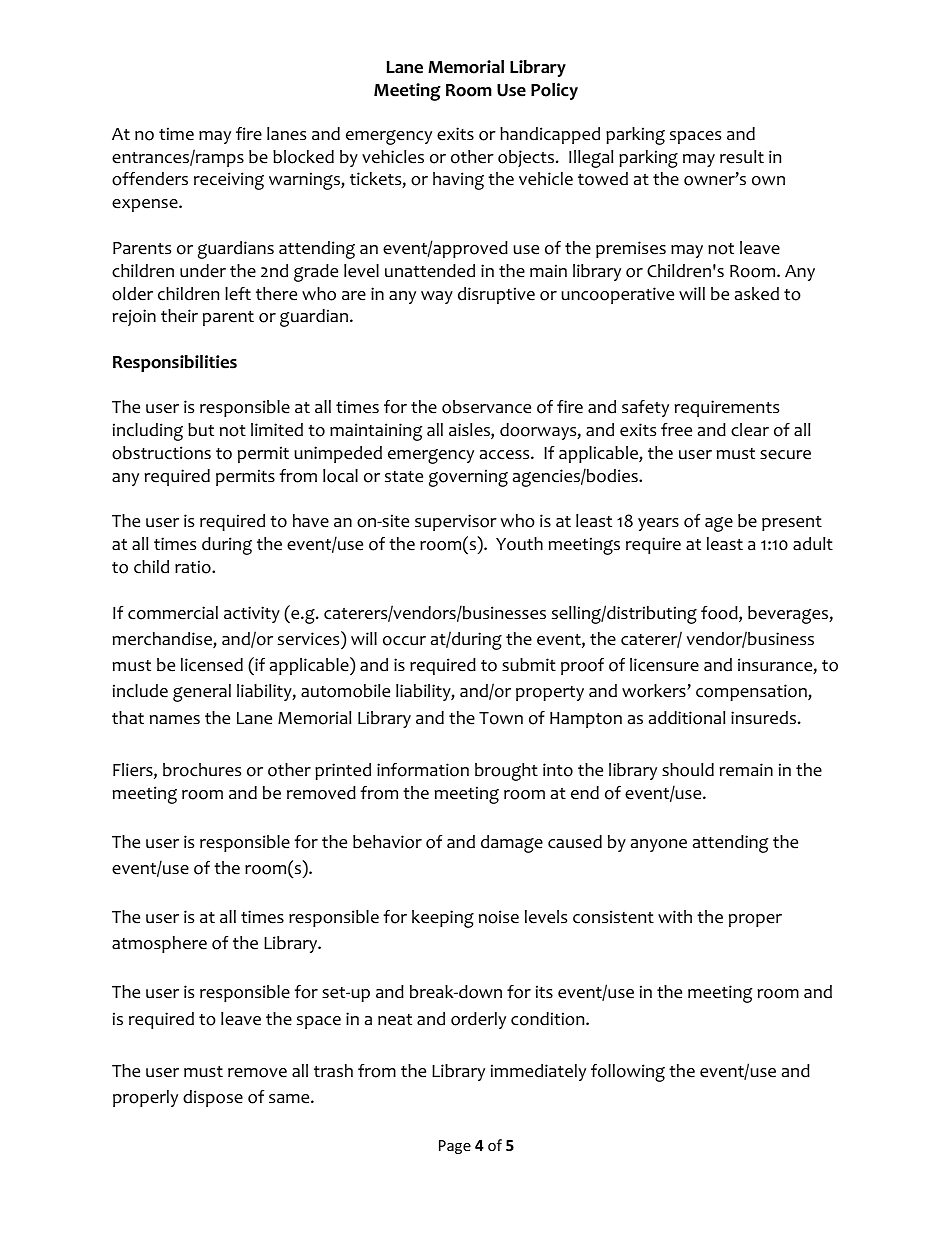  Describe the element at coordinates (173, 613) in the document. I see `commercial` at that location.
